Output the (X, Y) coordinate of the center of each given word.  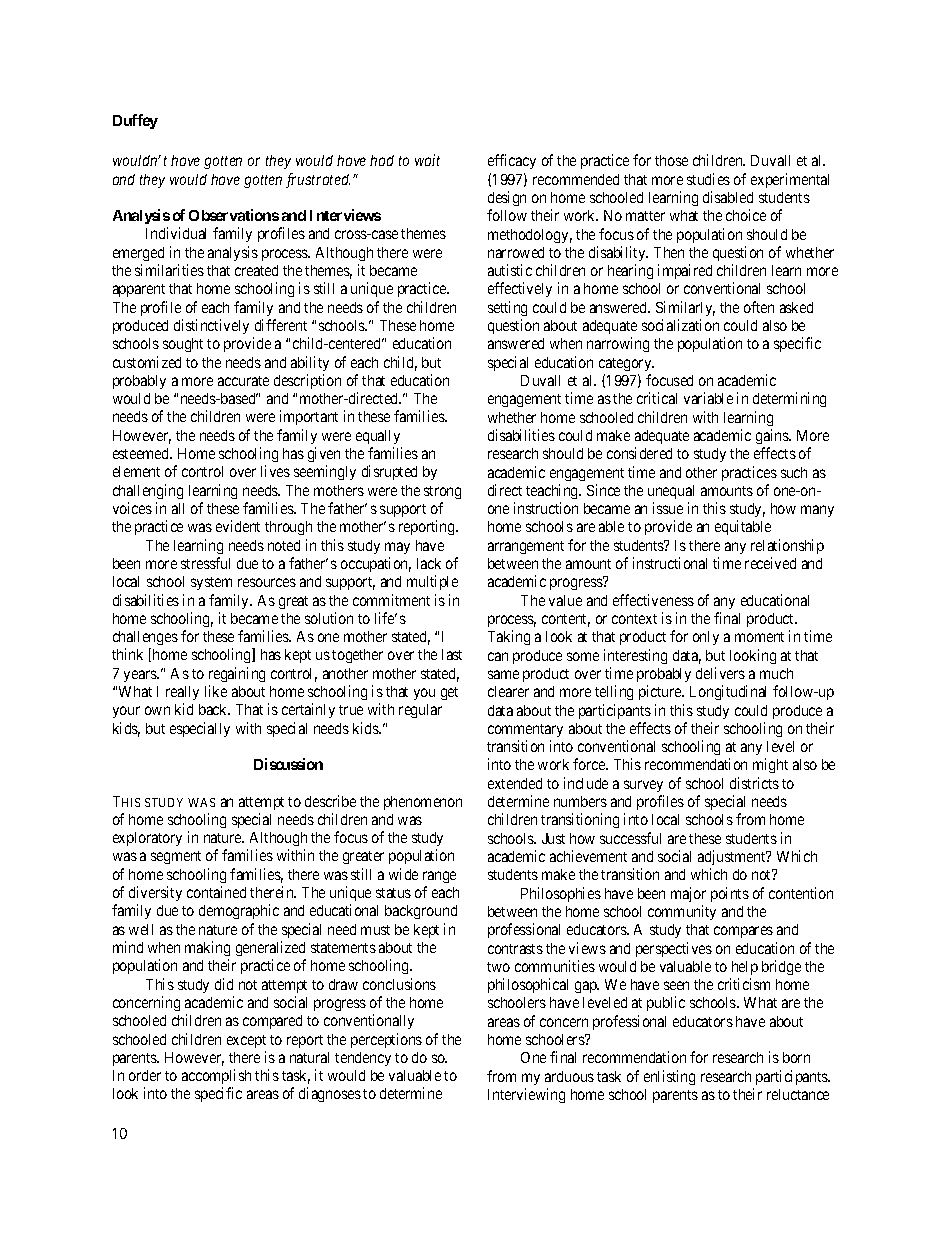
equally (378, 437)
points (730, 894)
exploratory (147, 839)
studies (708, 179)
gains (773, 436)
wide (403, 874)
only (706, 638)
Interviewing (526, 1095)
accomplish (216, 1076)
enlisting (669, 1077)
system (211, 583)
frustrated (318, 180)
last (452, 654)
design (507, 198)
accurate (243, 381)
